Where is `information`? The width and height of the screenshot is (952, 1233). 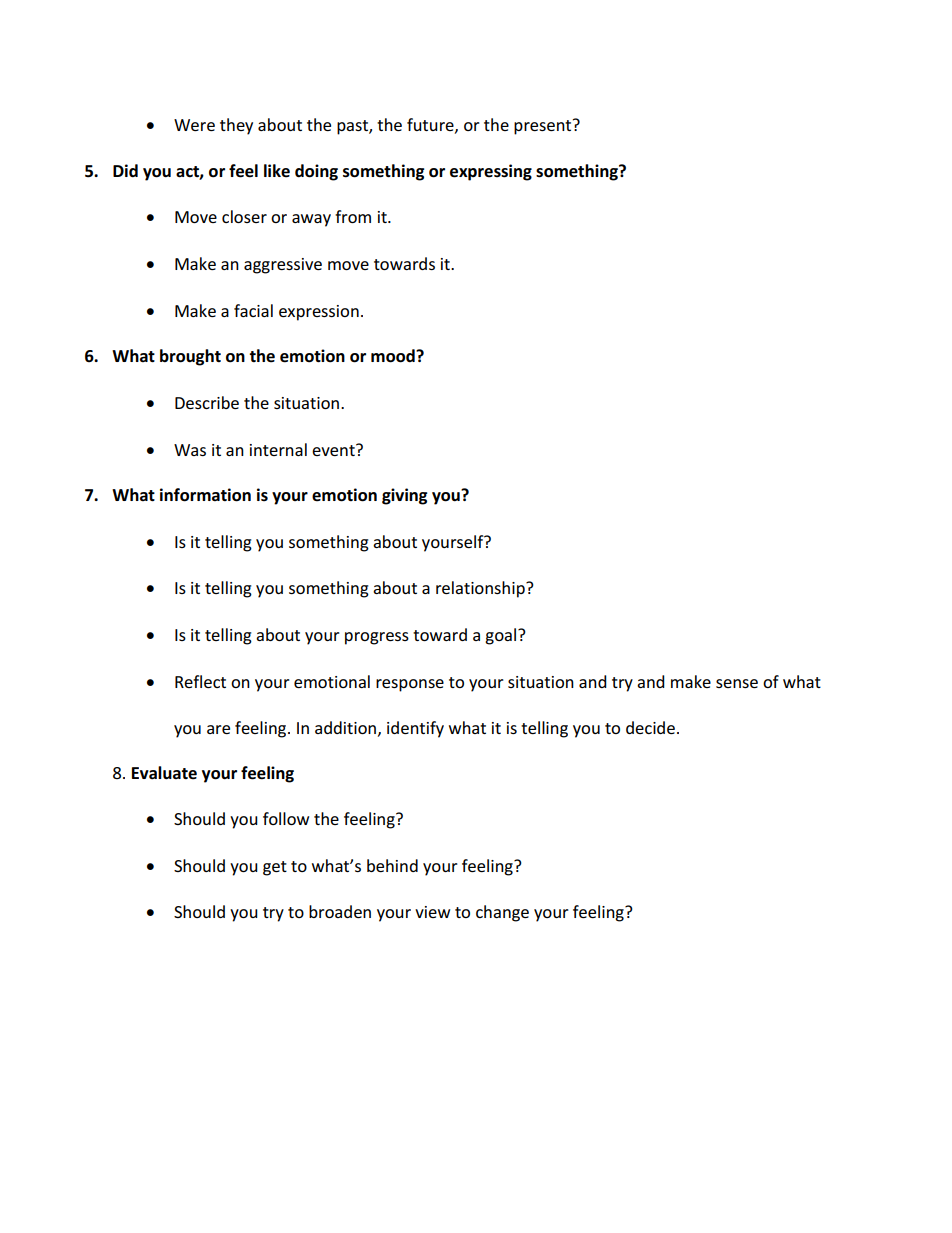
information is located at coordinates (205, 495).
